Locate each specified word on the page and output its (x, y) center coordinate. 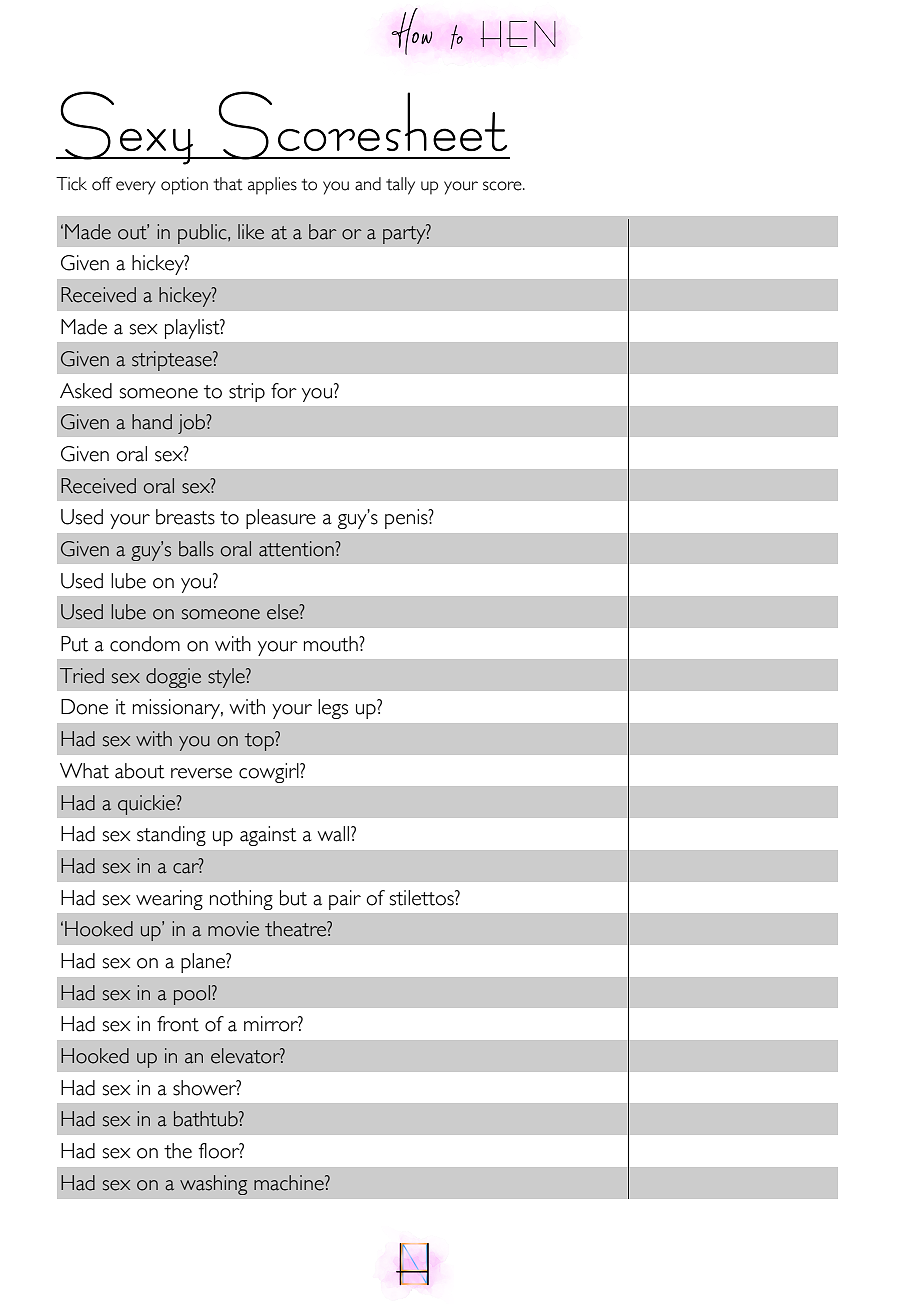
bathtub (207, 1119)
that (228, 184)
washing (213, 1185)
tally (400, 186)
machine (290, 1183)
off (102, 184)
